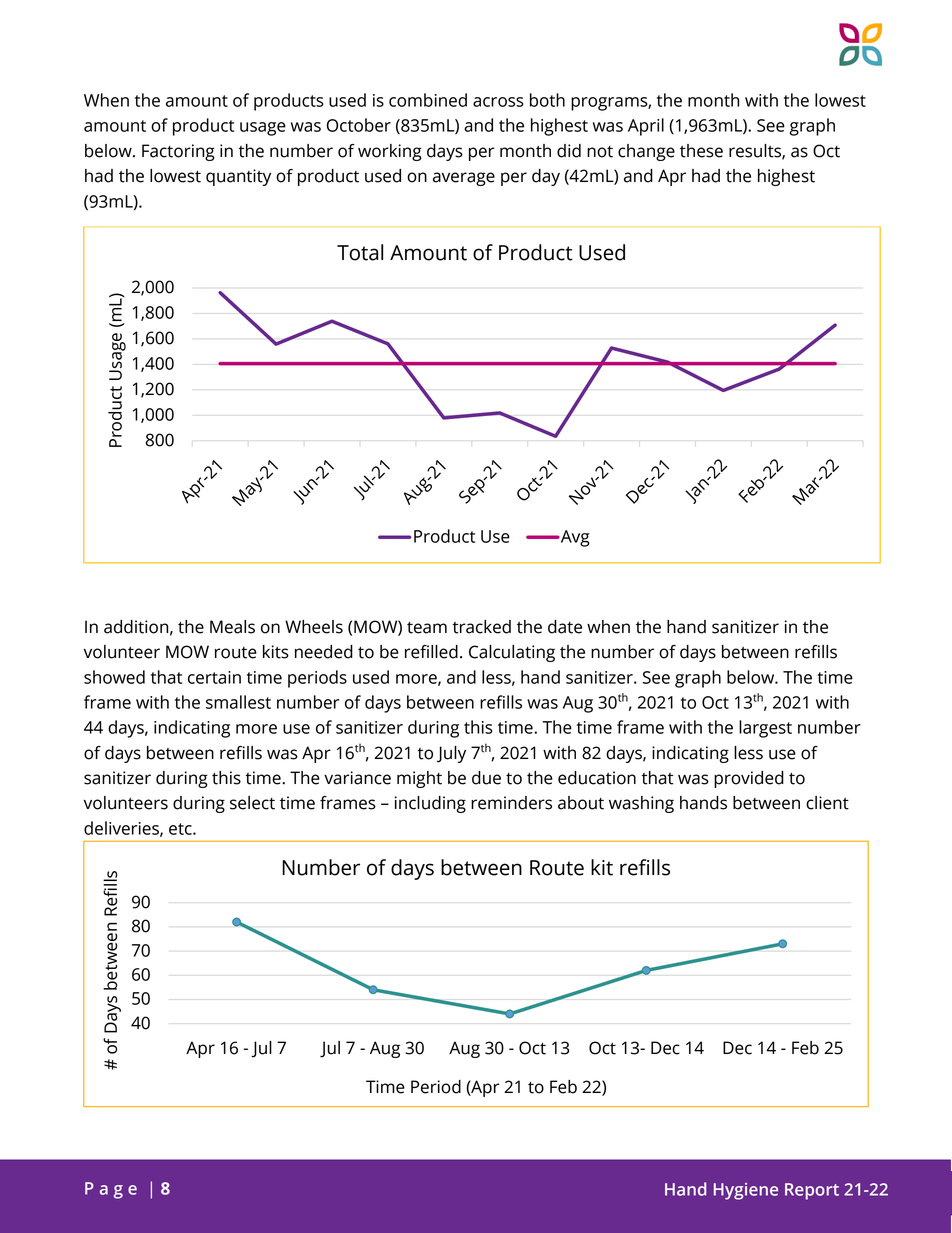 This screenshot has width=952, height=1233. Describe the element at coordinates (252, 803) in the screenshot. I see `select` at that location.
